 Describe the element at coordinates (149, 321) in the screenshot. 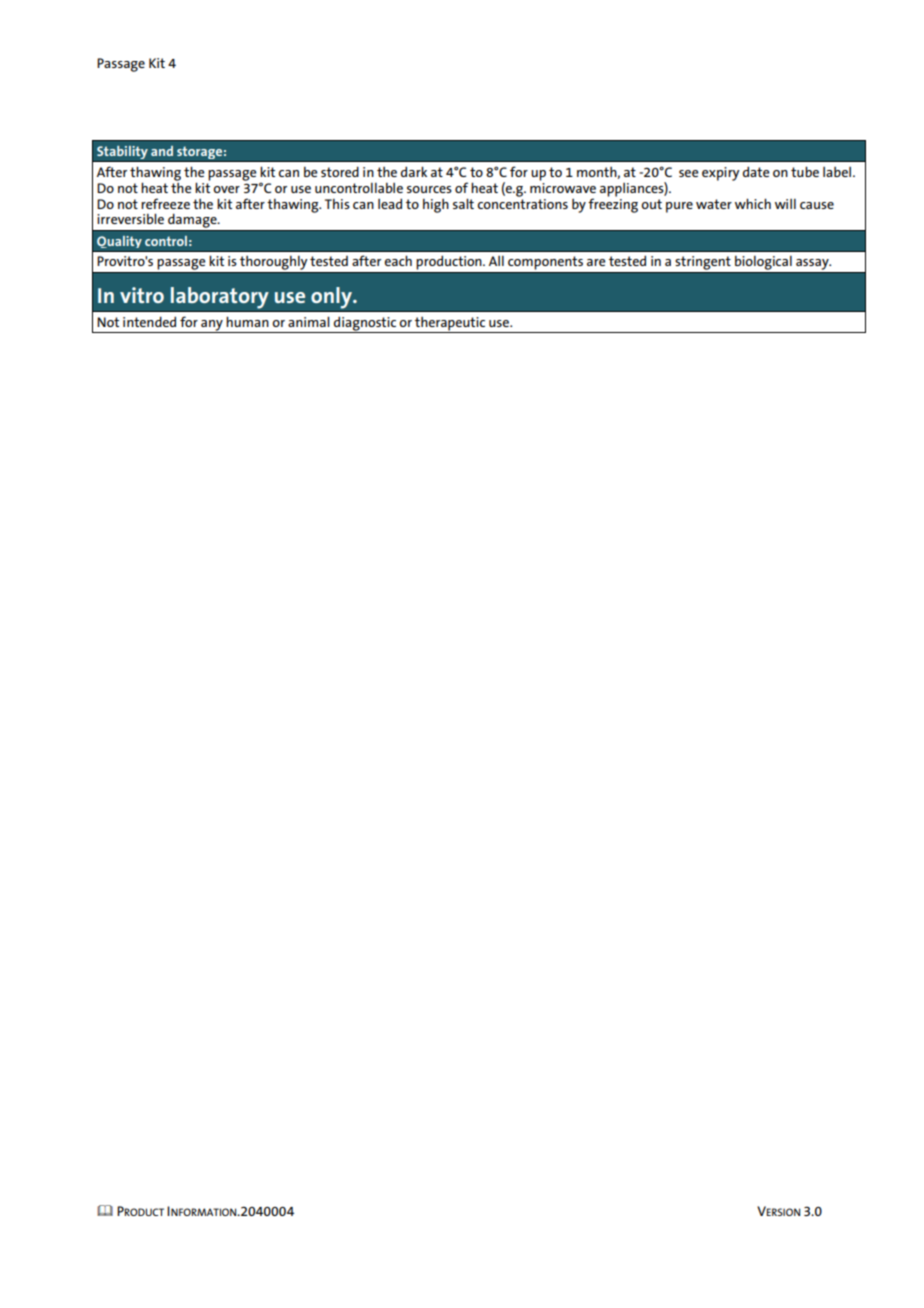

I see `intended` at that location.
